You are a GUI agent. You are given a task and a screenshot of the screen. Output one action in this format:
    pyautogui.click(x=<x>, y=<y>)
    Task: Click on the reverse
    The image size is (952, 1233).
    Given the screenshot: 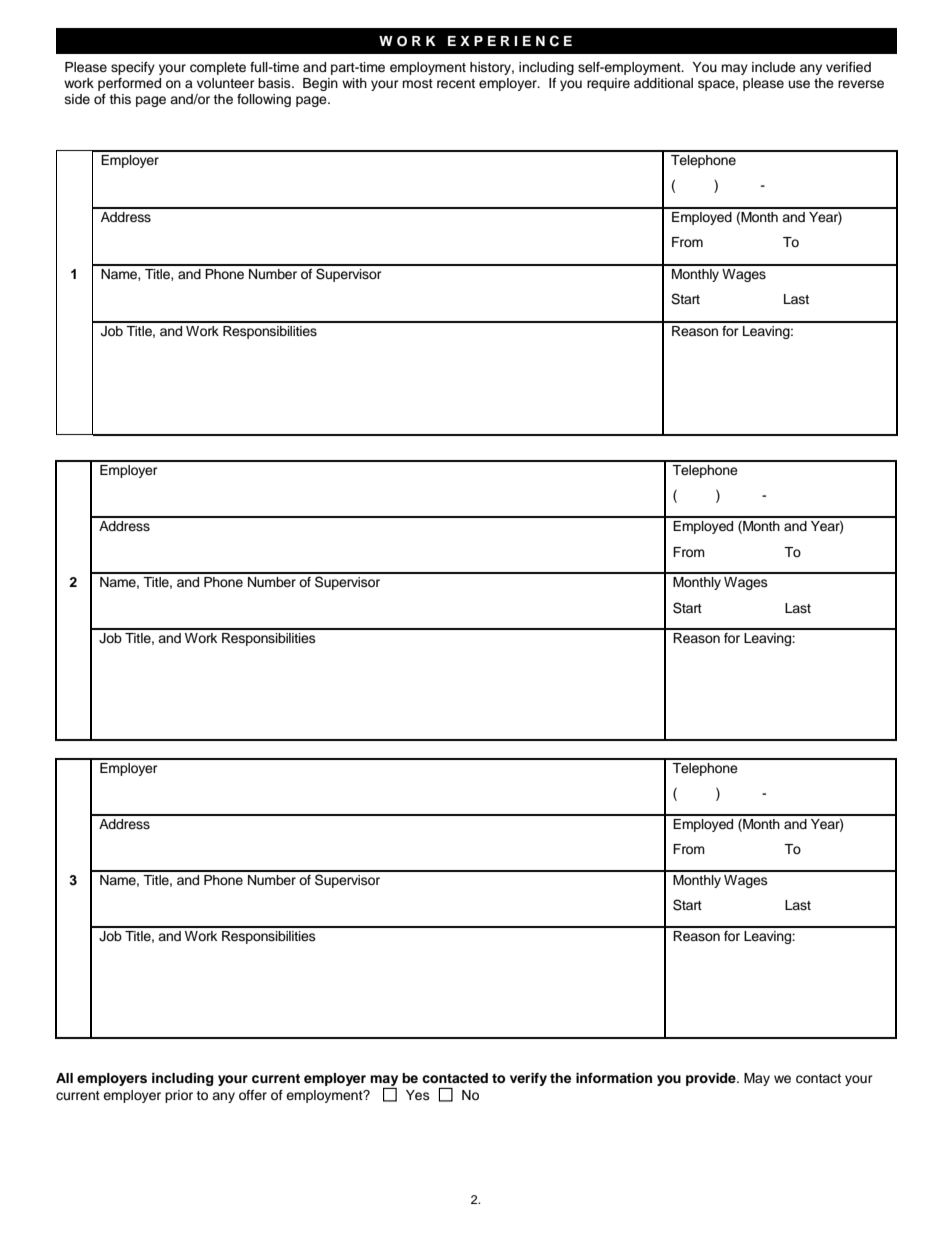 What is the action you would take?
    pyautogui.click(x=861, y=84)
